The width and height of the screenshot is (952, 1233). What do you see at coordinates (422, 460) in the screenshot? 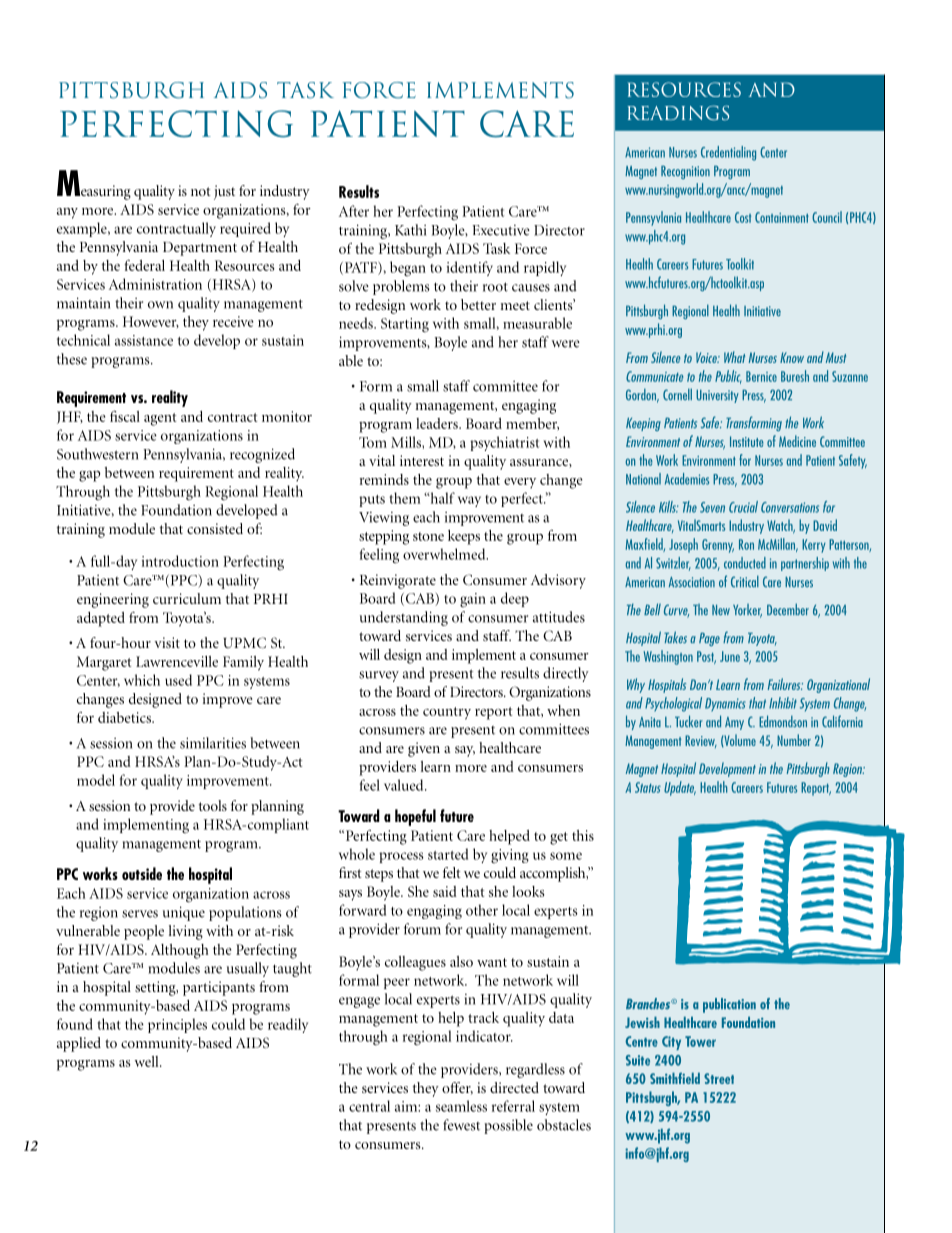
I see `interest` at bounding box center [422, 460].
